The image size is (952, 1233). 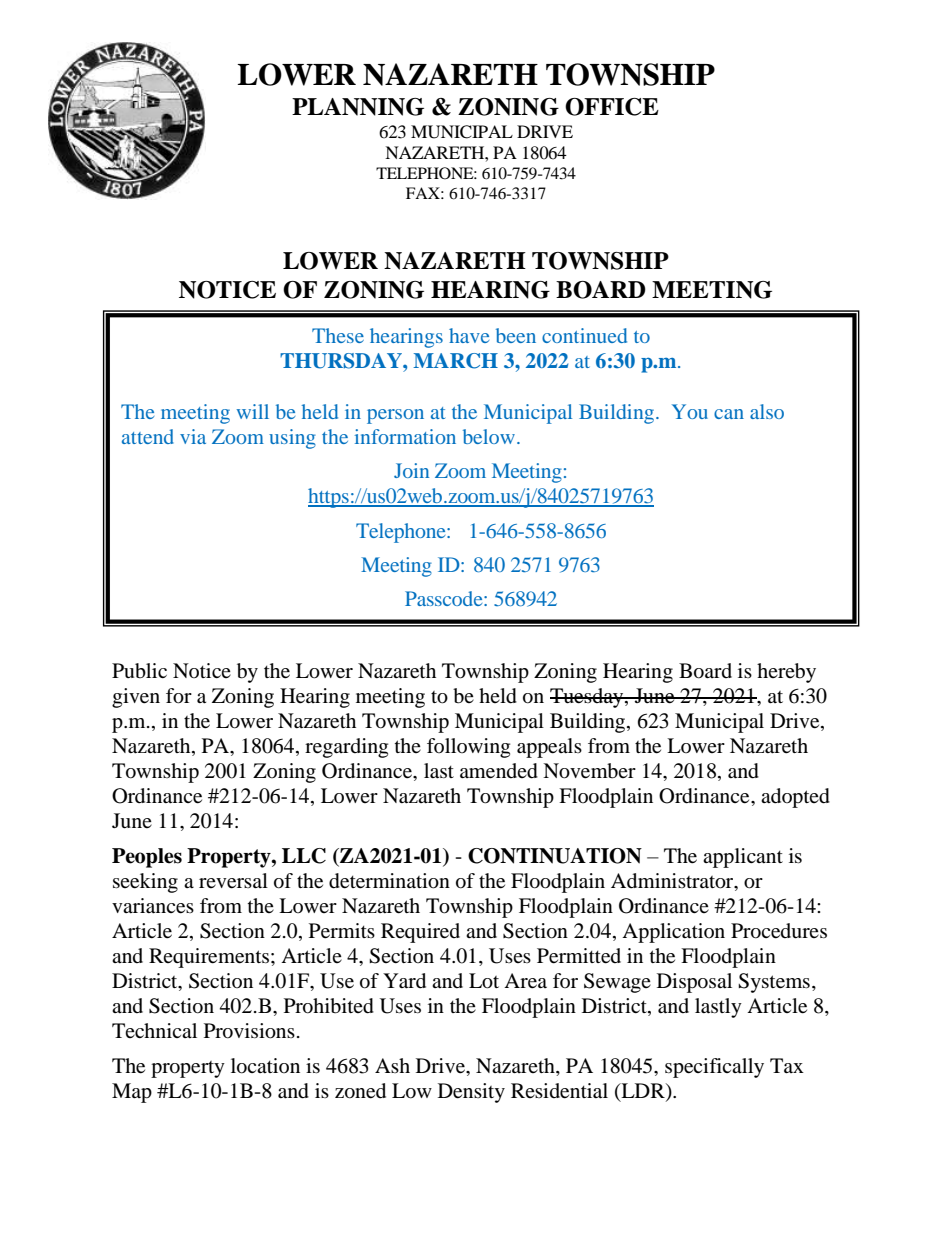 I want to click on OFFICE, so click(x=612, y=107).
